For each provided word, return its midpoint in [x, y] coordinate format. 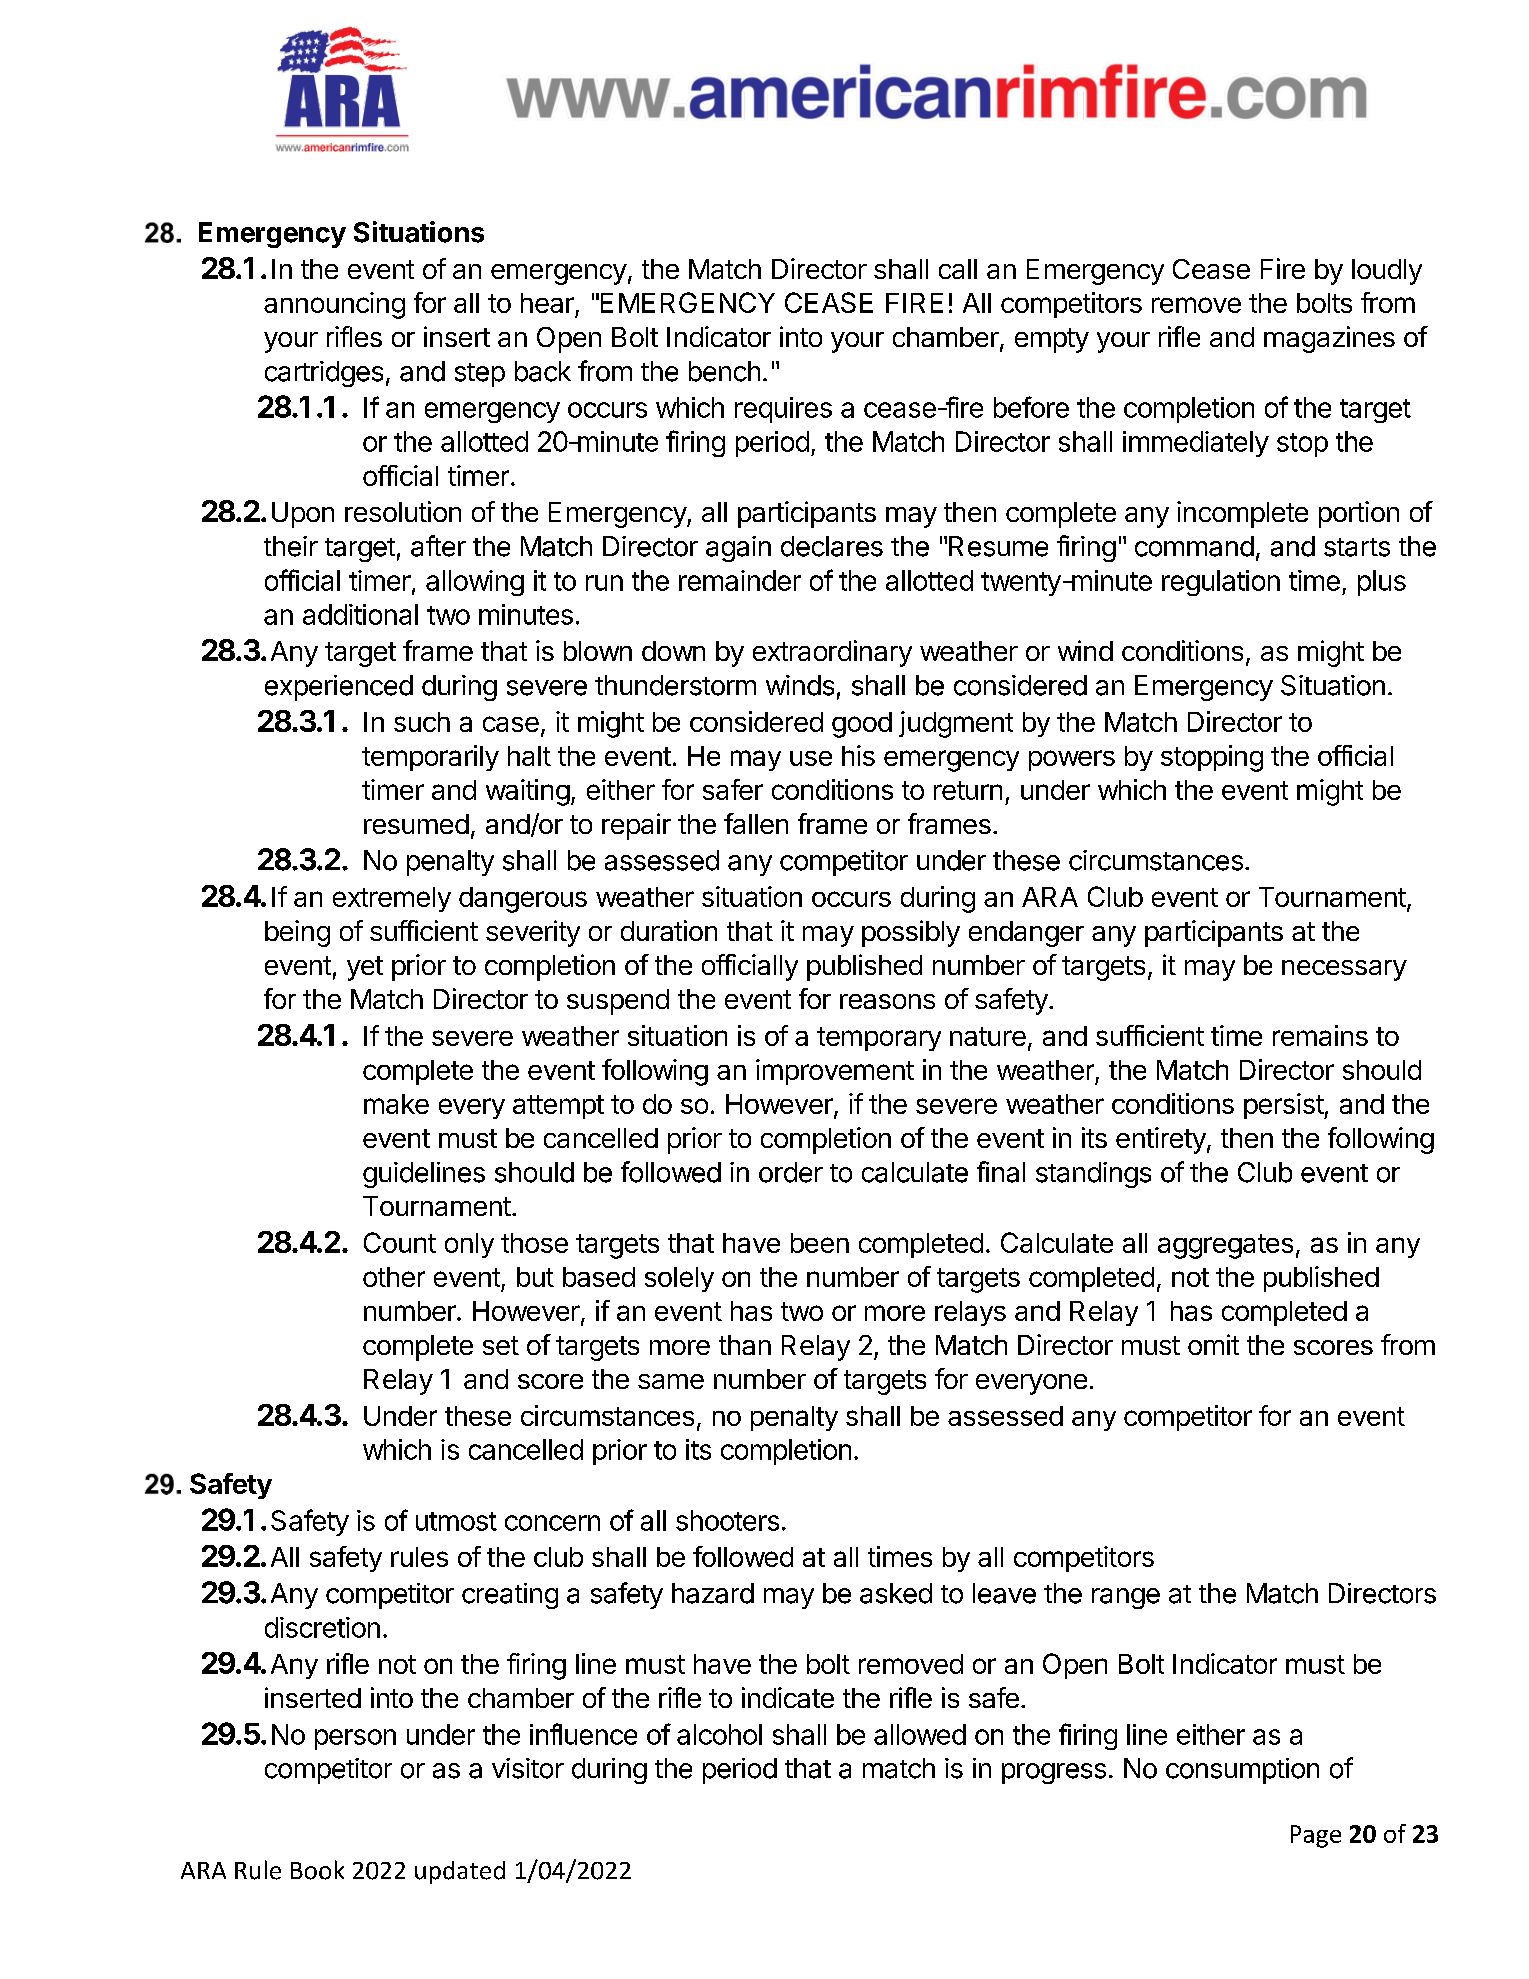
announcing [334, 305]
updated [460, 1872]
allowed [920, 1734]
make [396, 1104]
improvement [835, 1072]
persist [1284, 1106]
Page [1316, 1836]
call [958, 269]
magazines [1329, 339]
